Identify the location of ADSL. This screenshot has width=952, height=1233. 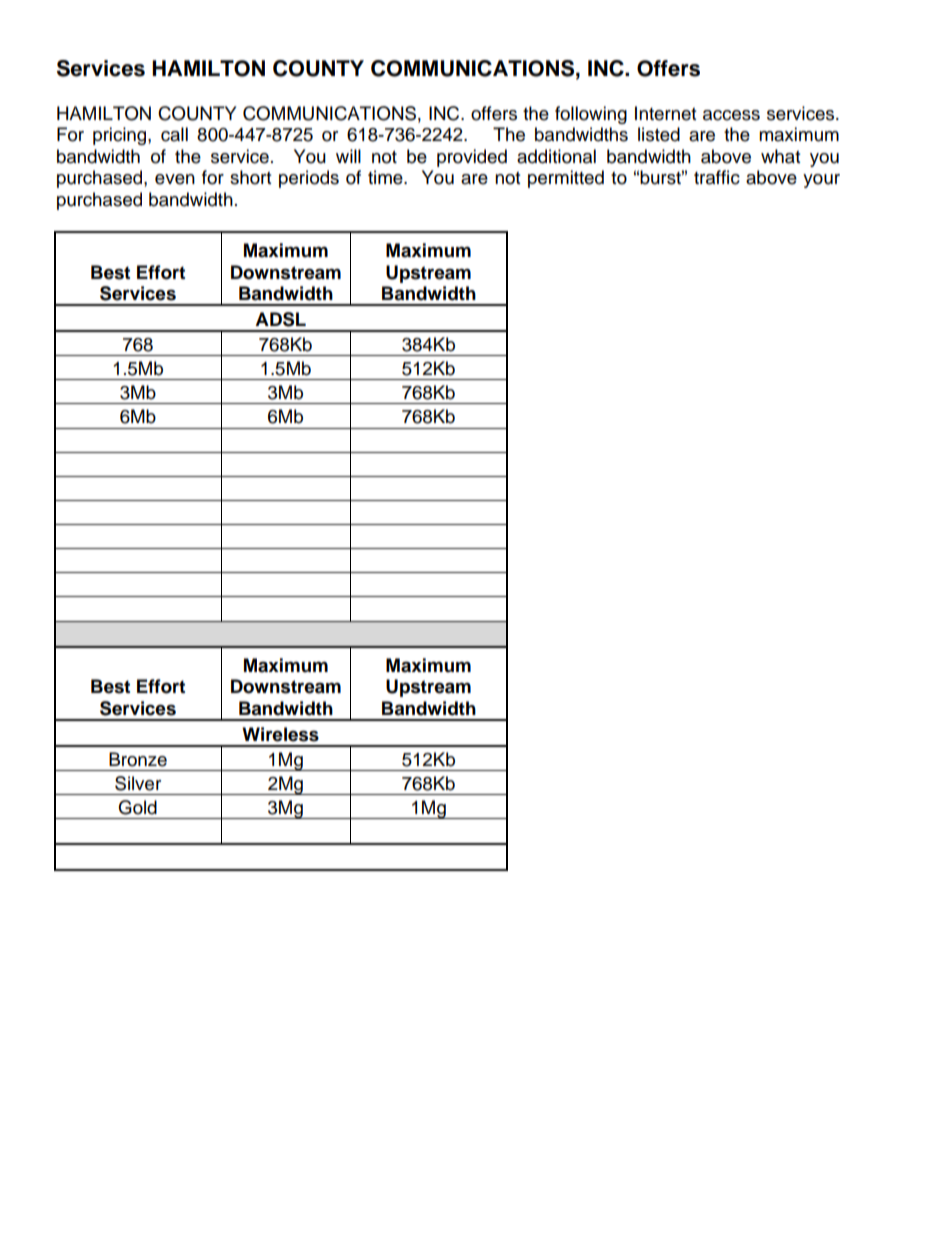
(280, 319).
